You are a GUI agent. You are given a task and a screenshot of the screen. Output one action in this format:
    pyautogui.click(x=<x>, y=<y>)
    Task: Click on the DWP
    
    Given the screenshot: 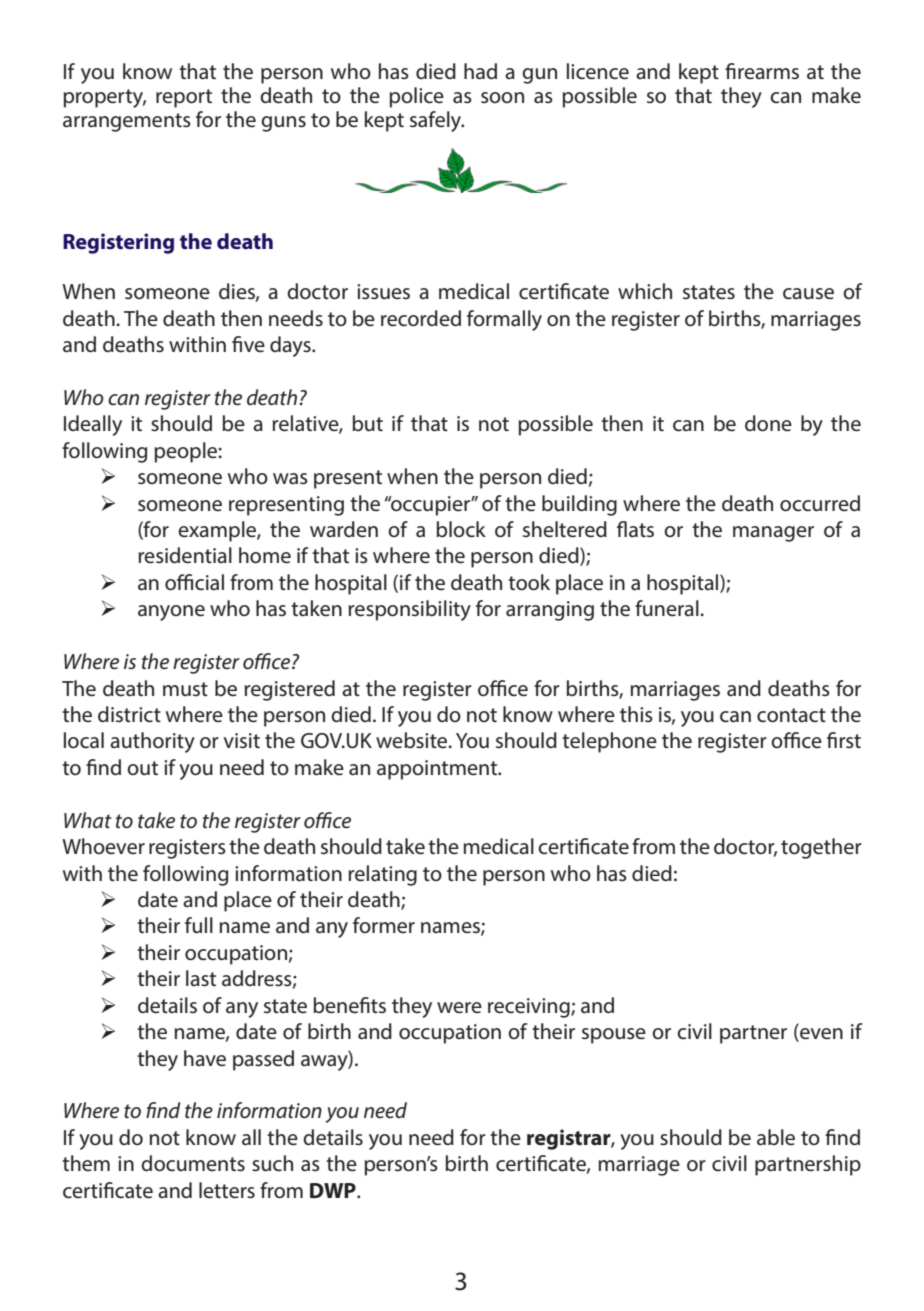 What is the action you would take?
    pyautogui.click(x=334, y=1190)
